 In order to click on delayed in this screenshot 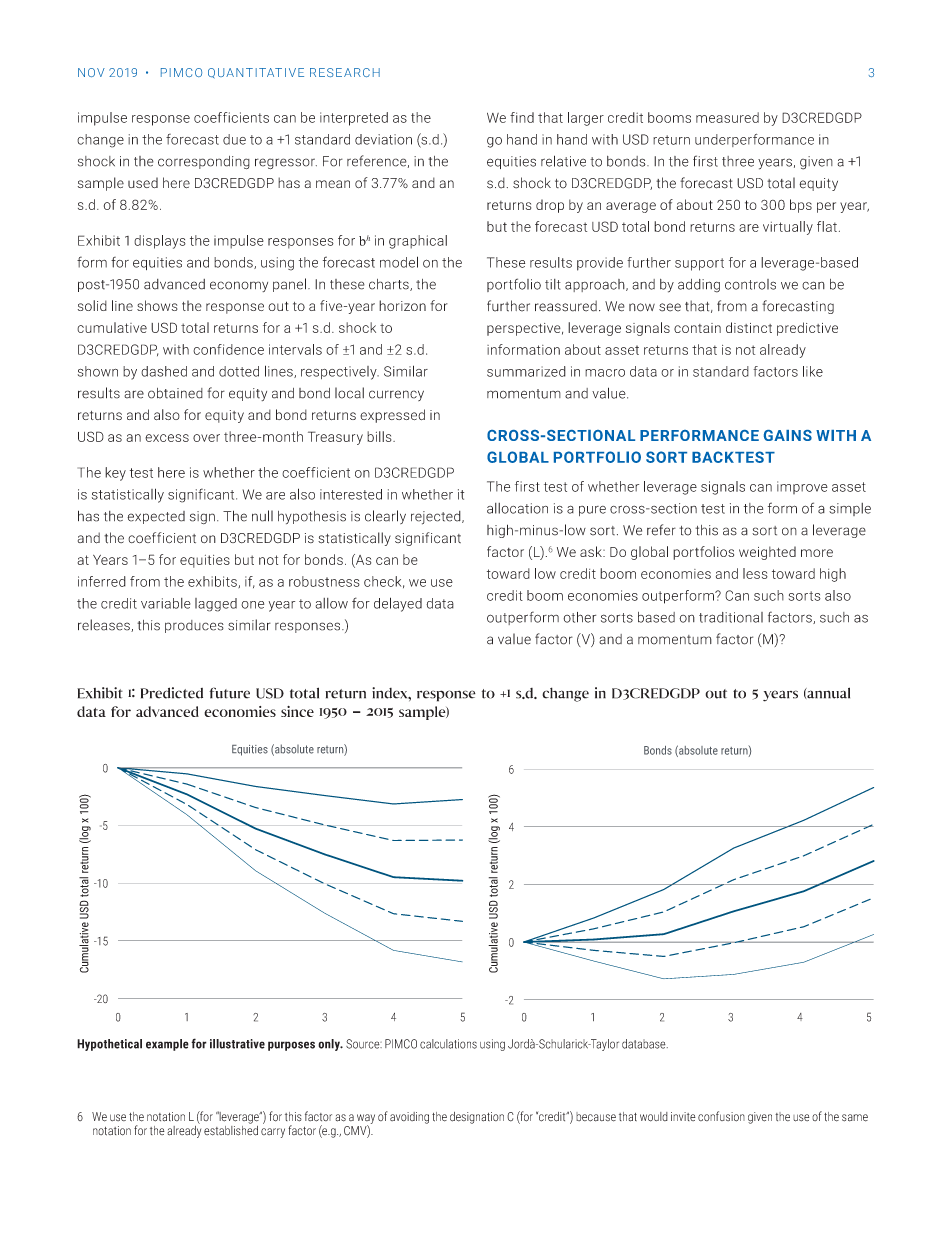, I will do `click(398, 604)`.
